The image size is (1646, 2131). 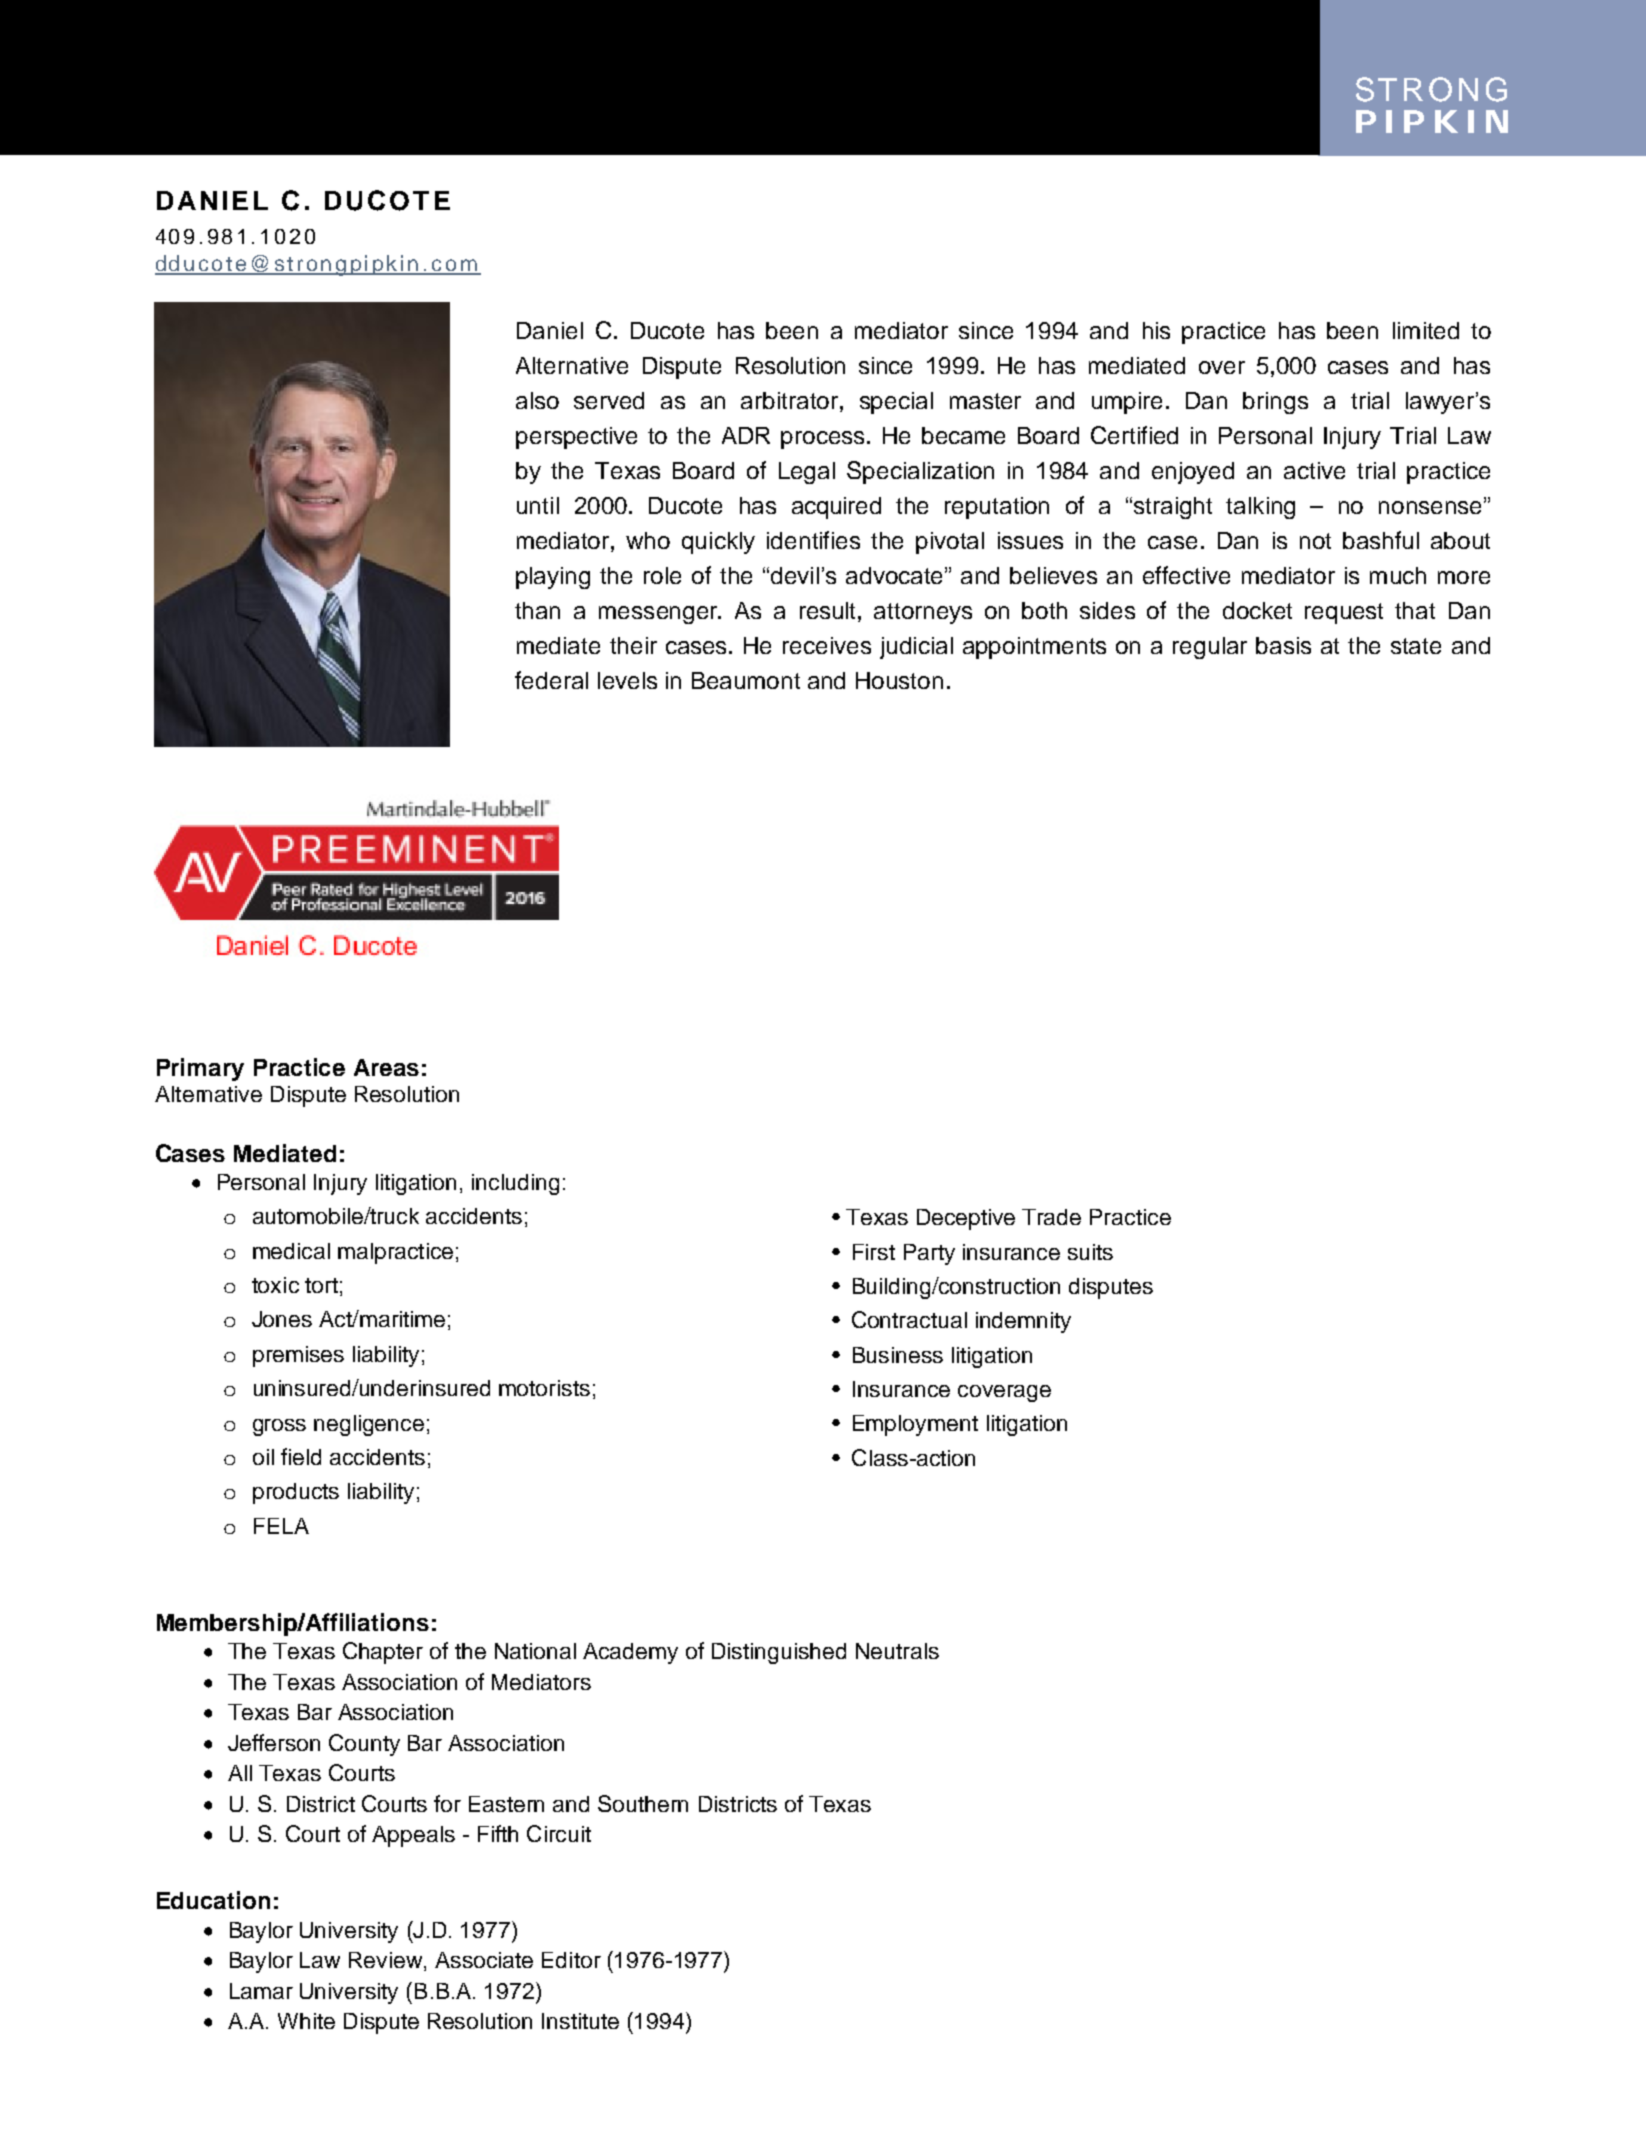 What do you see at coordinates (537, 400) in the screenshot?
I see `also` at bounding box center [537, 400].
